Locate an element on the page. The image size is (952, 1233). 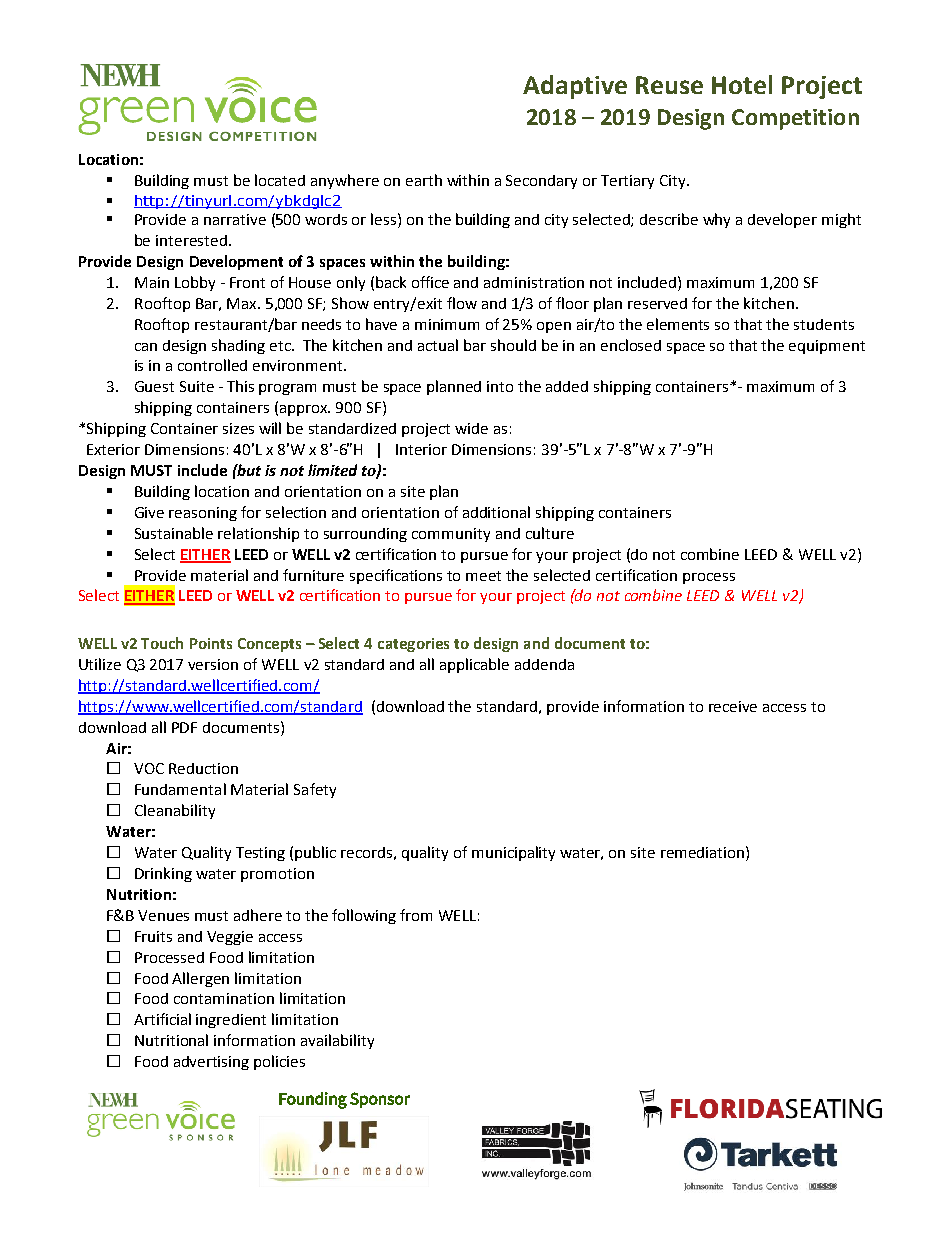
municipality is located at coordinates (513, 853).
